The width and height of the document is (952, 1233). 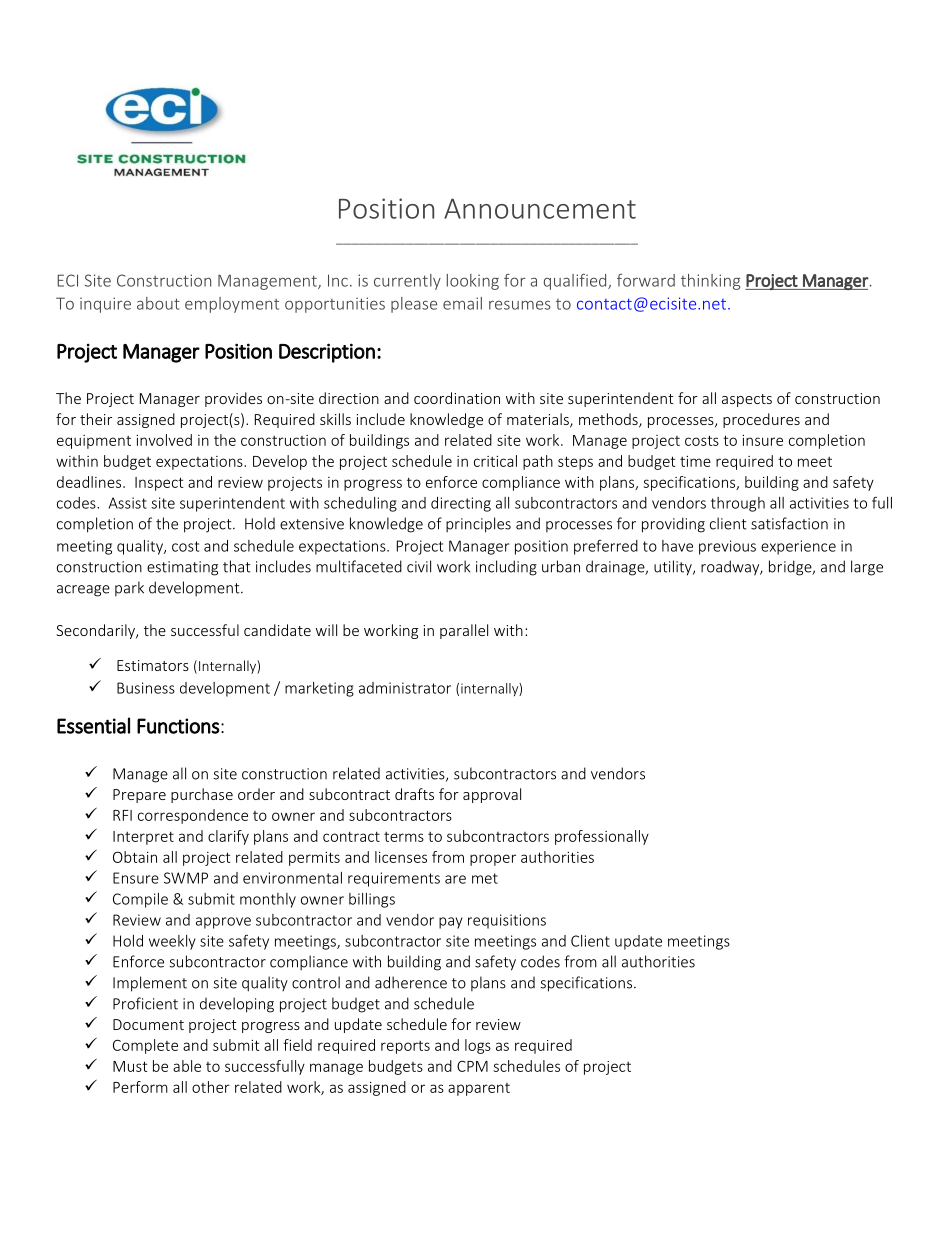 What do you see at coordinates (182, 568) in the document?
I see `estimating` at bounding box center [182, 568].
